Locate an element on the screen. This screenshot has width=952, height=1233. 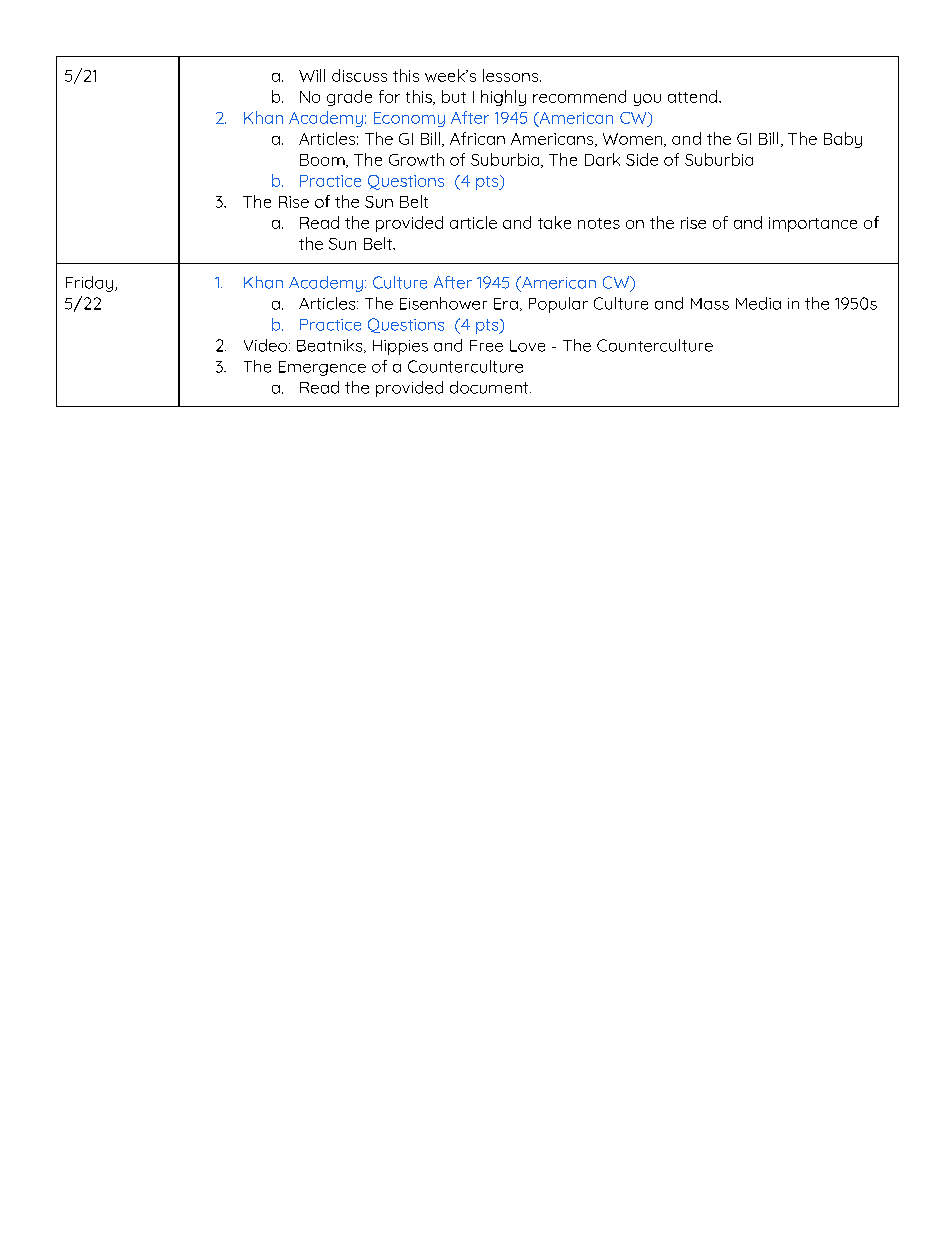
attend is located at coordinates (694, 96).
